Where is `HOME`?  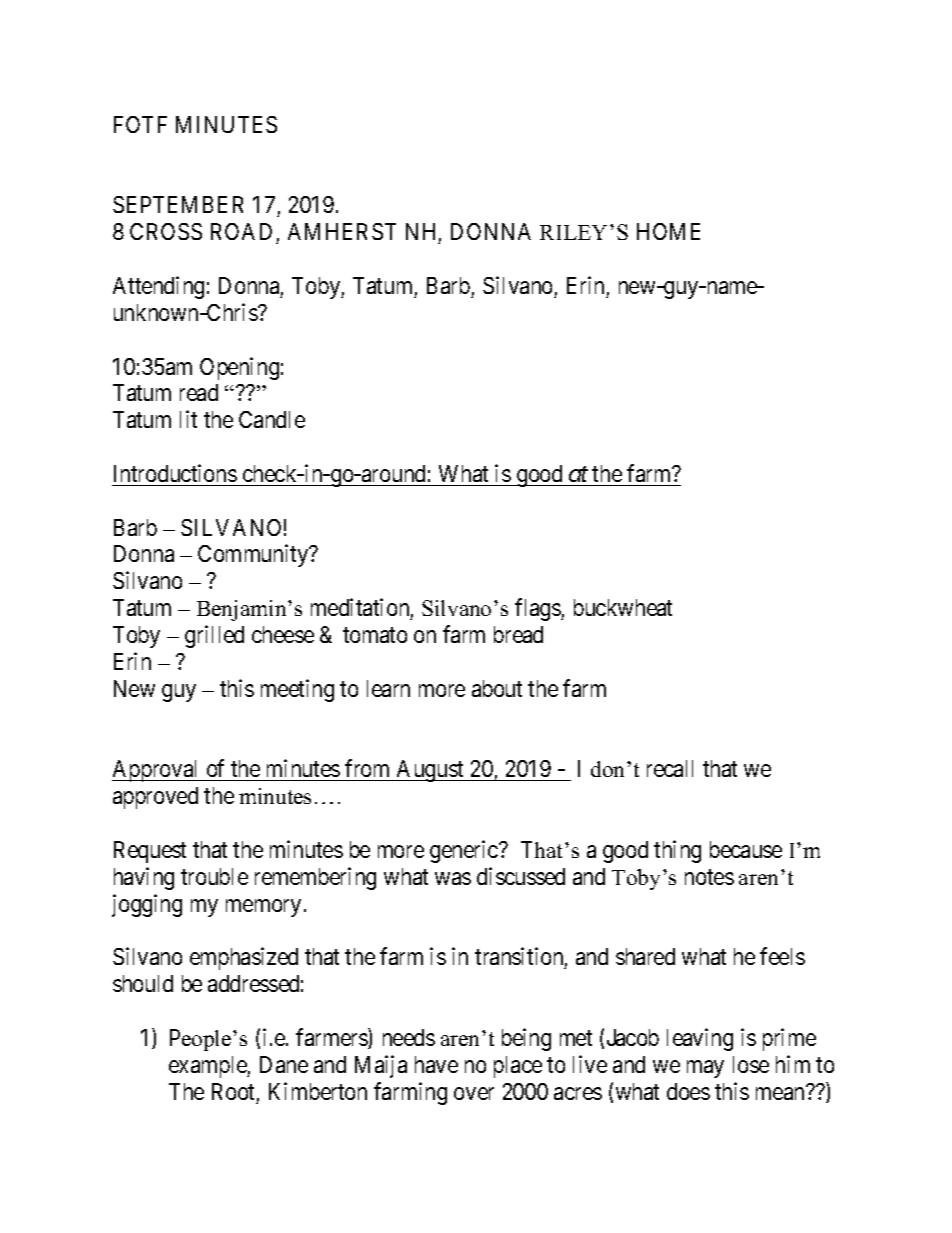
HOME is located at coordinates (668, 231).
